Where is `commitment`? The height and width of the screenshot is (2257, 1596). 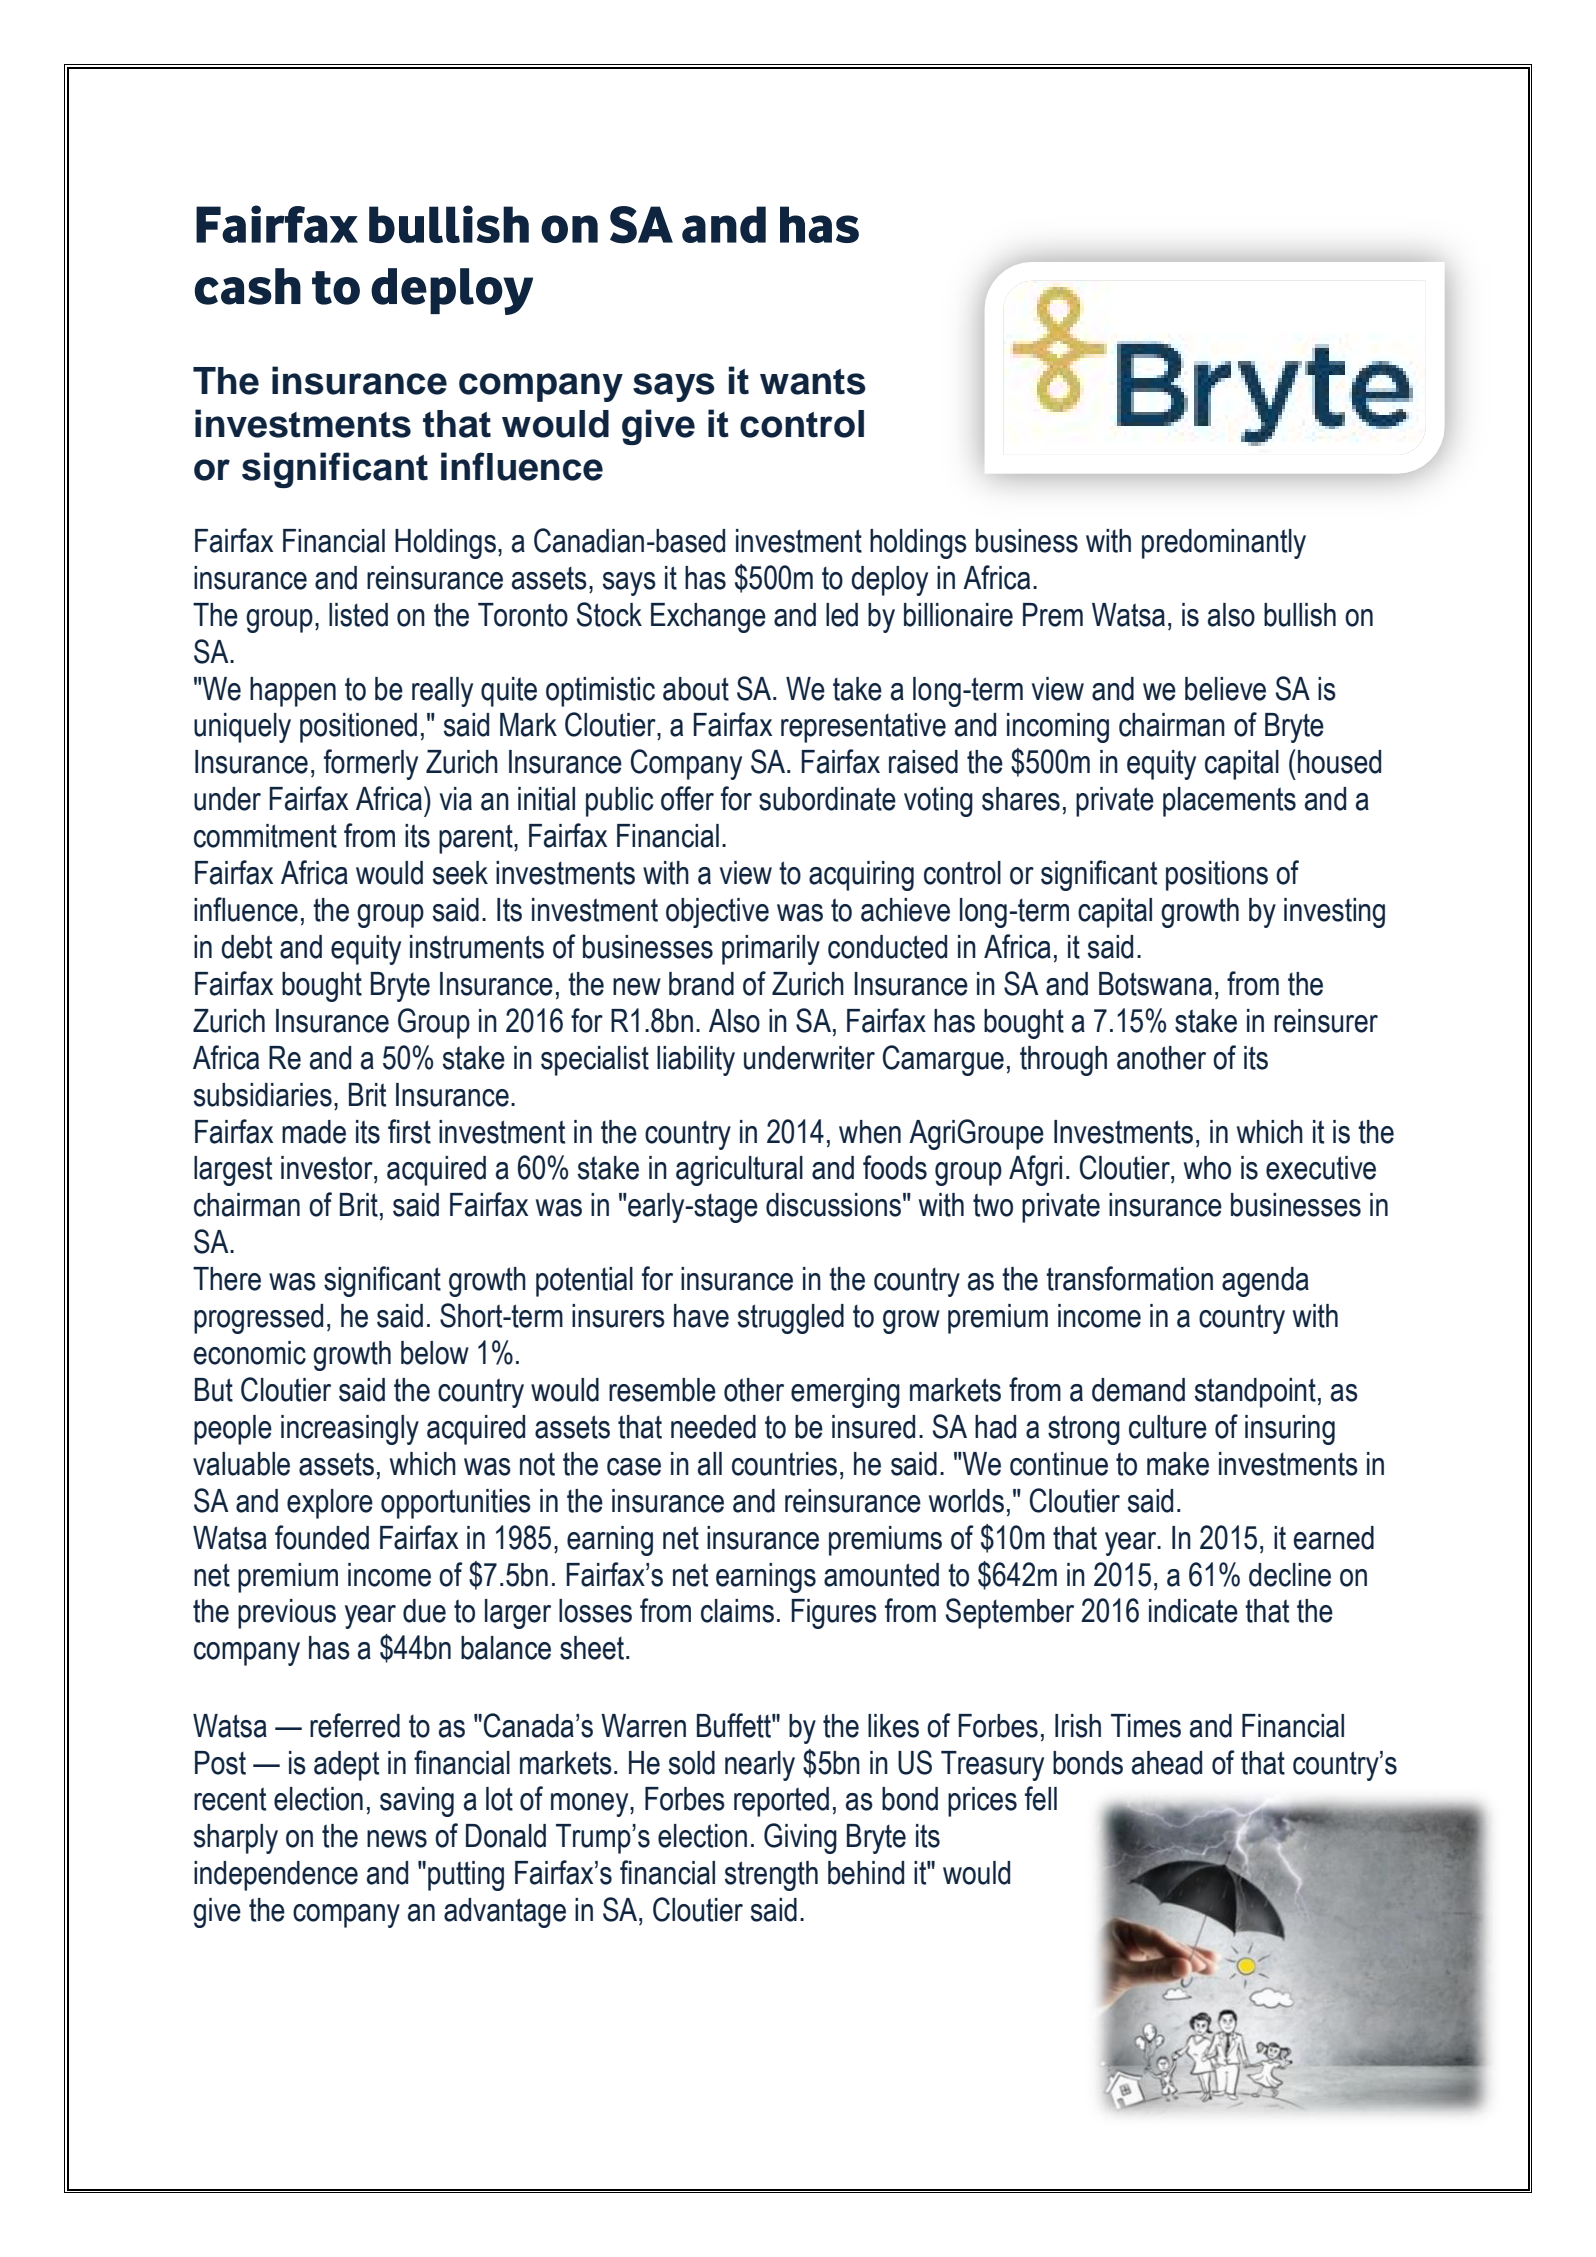
commitment is located at coordinates (265, 836).
